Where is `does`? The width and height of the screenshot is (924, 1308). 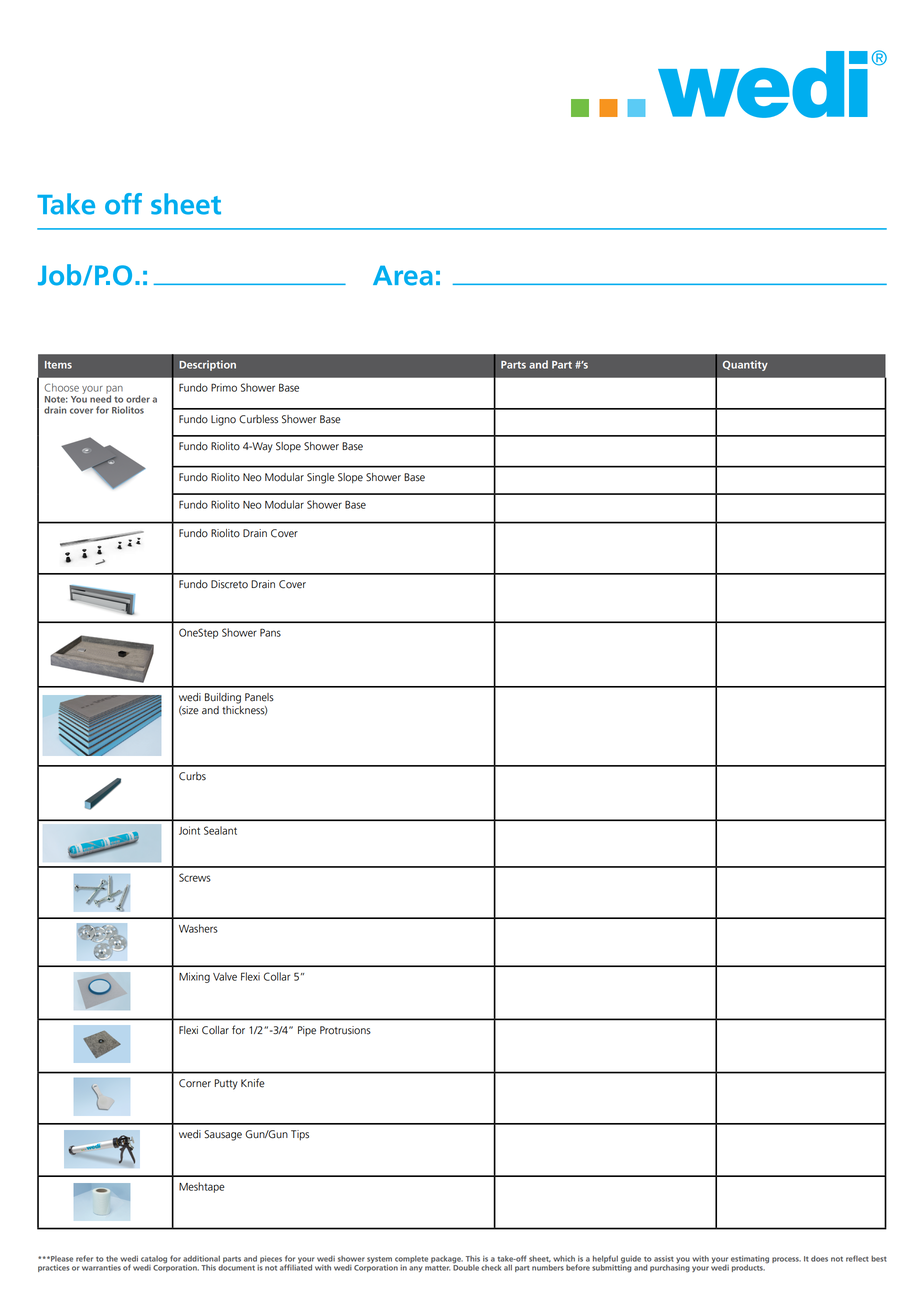
does is located at coordinates (819, 1258).
